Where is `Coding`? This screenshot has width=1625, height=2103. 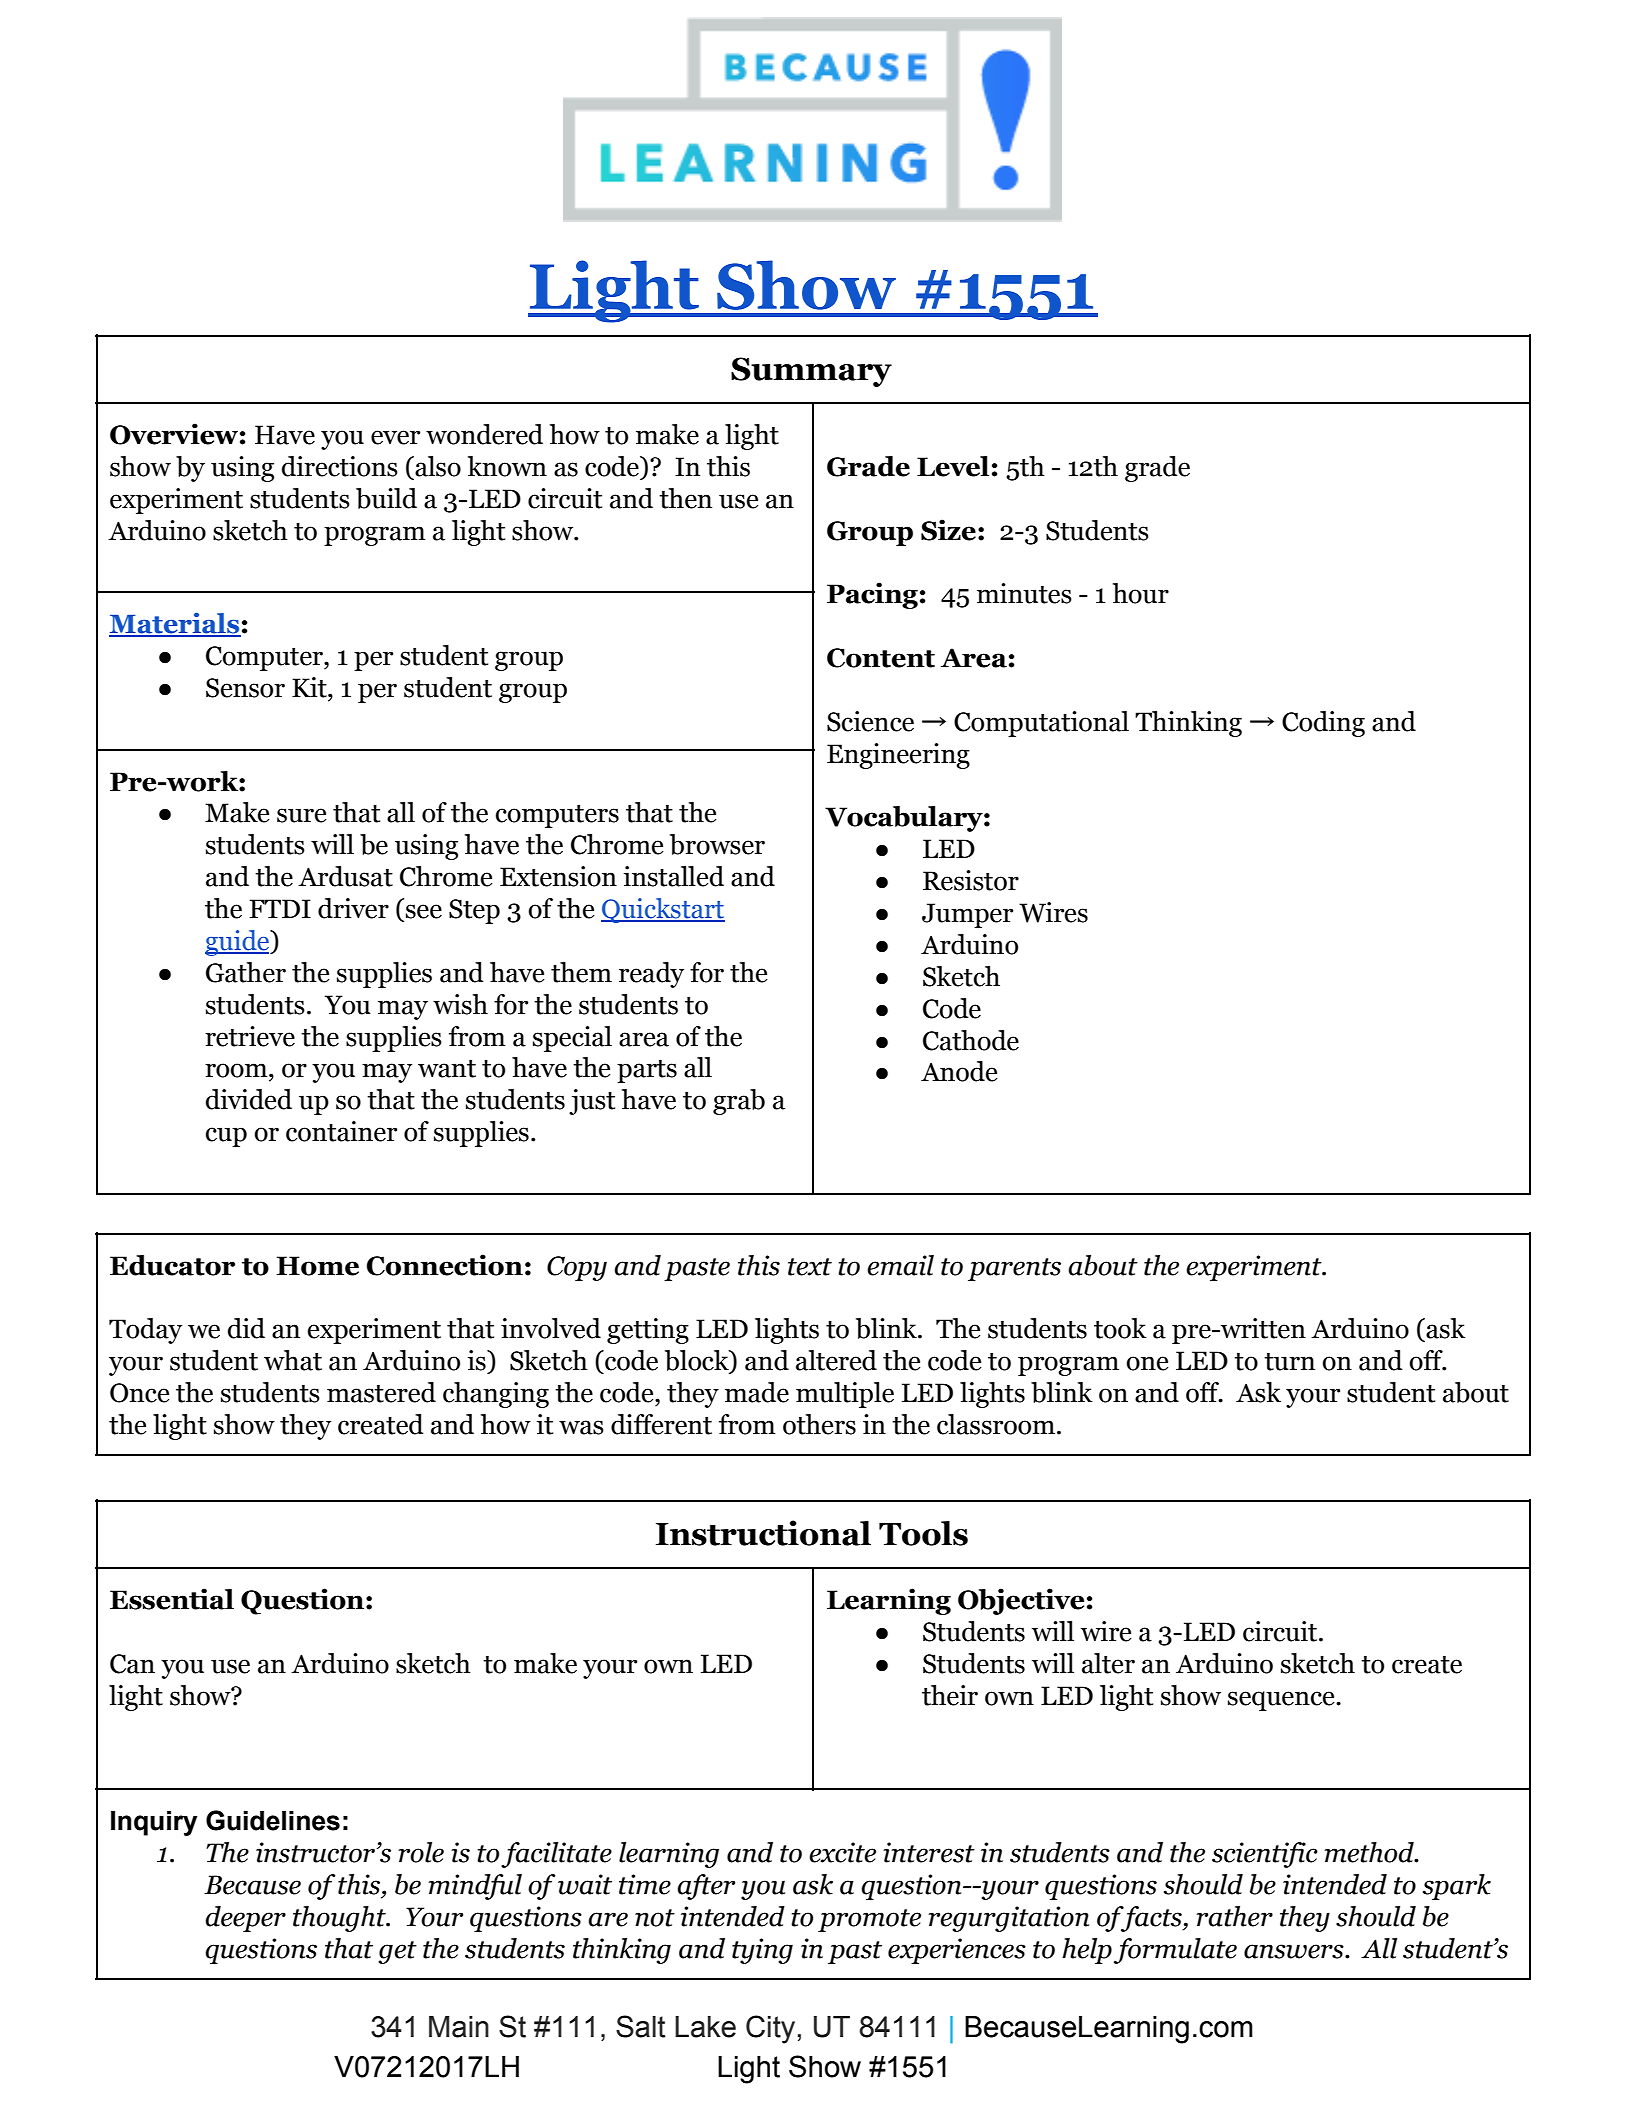
Coding is located at coordinates (1323, 724).
